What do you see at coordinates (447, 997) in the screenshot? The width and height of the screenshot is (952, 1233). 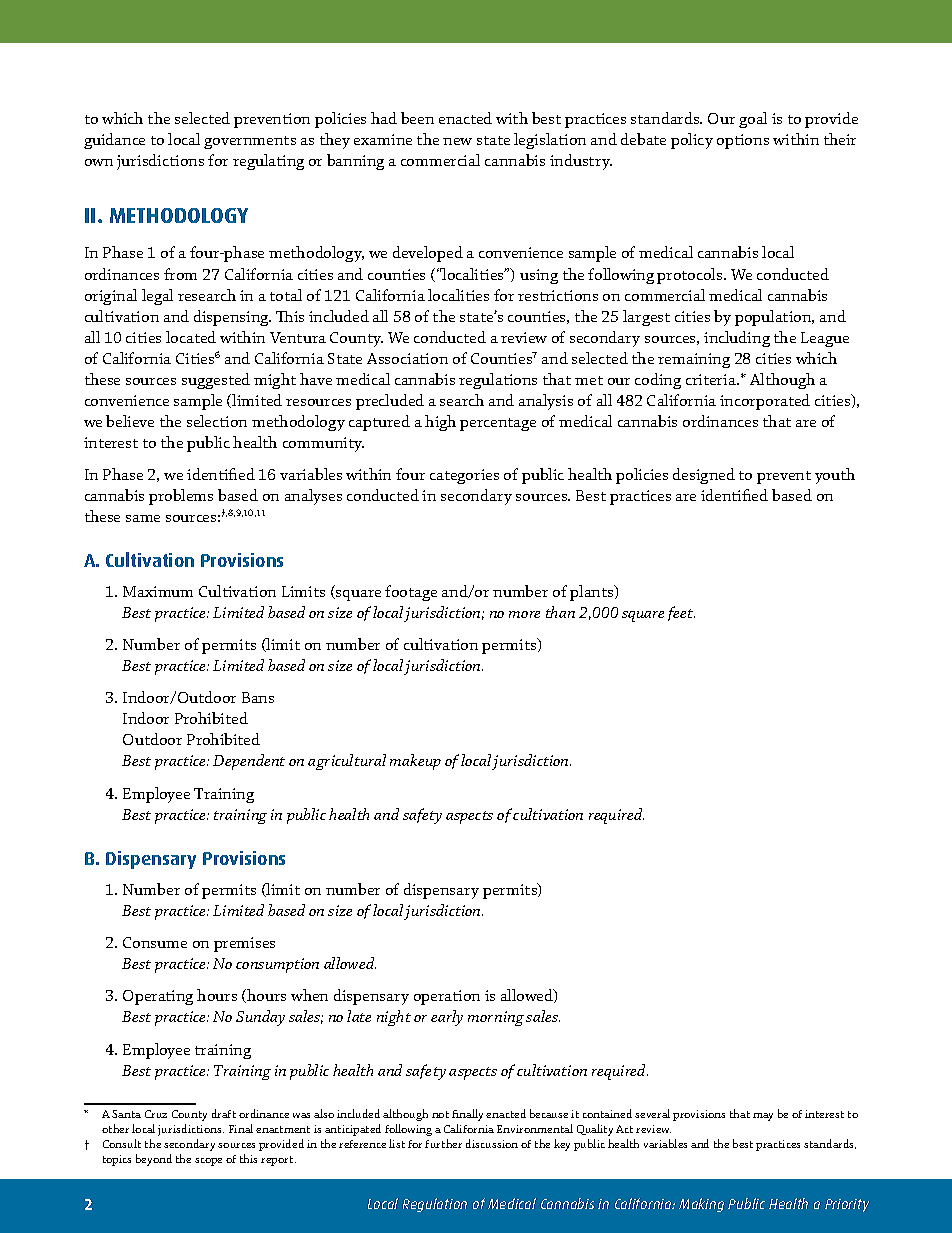 I see `operation` at bounding box center [447, 997].
